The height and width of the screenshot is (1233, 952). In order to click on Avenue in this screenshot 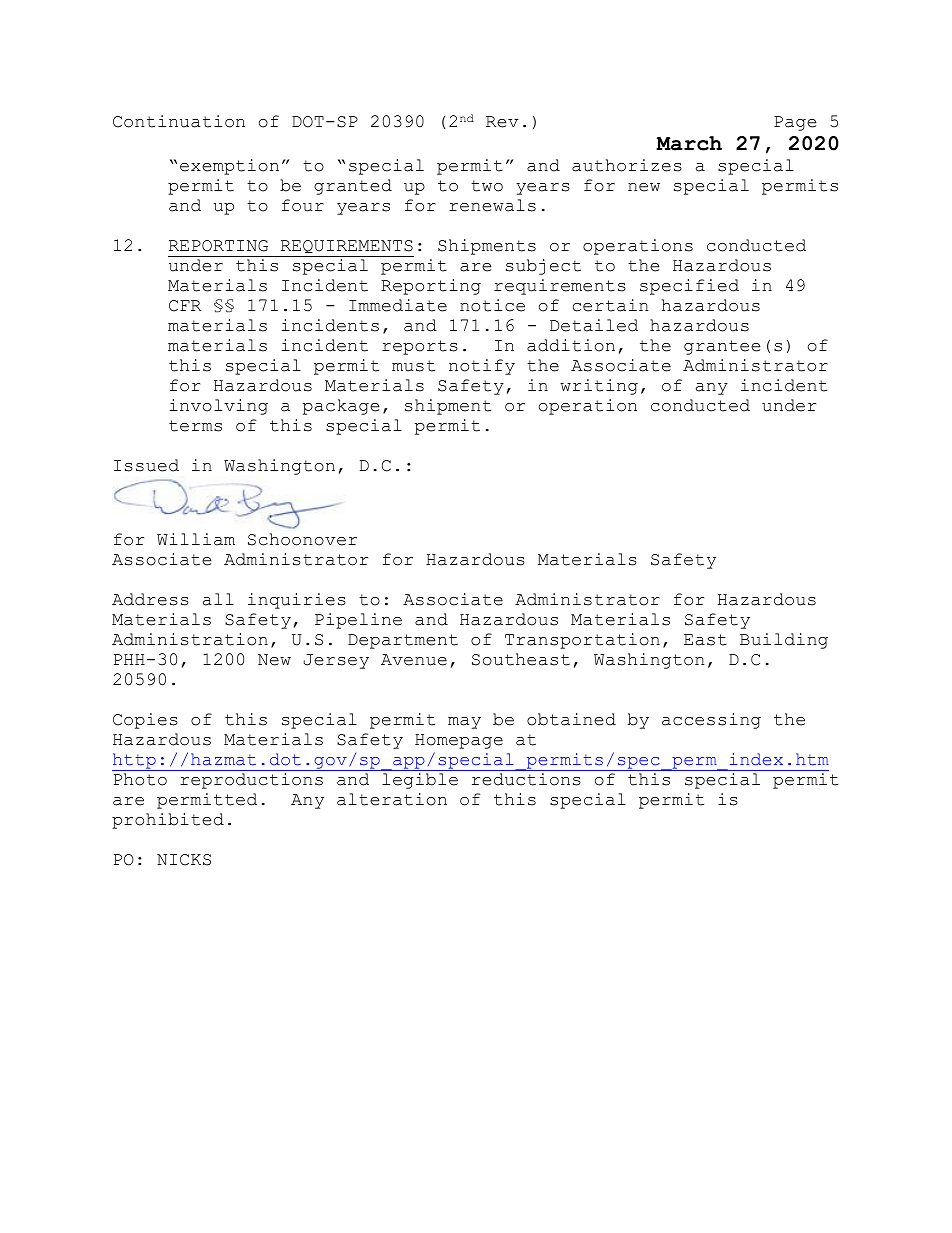, I will do `click(414, 660)`.
